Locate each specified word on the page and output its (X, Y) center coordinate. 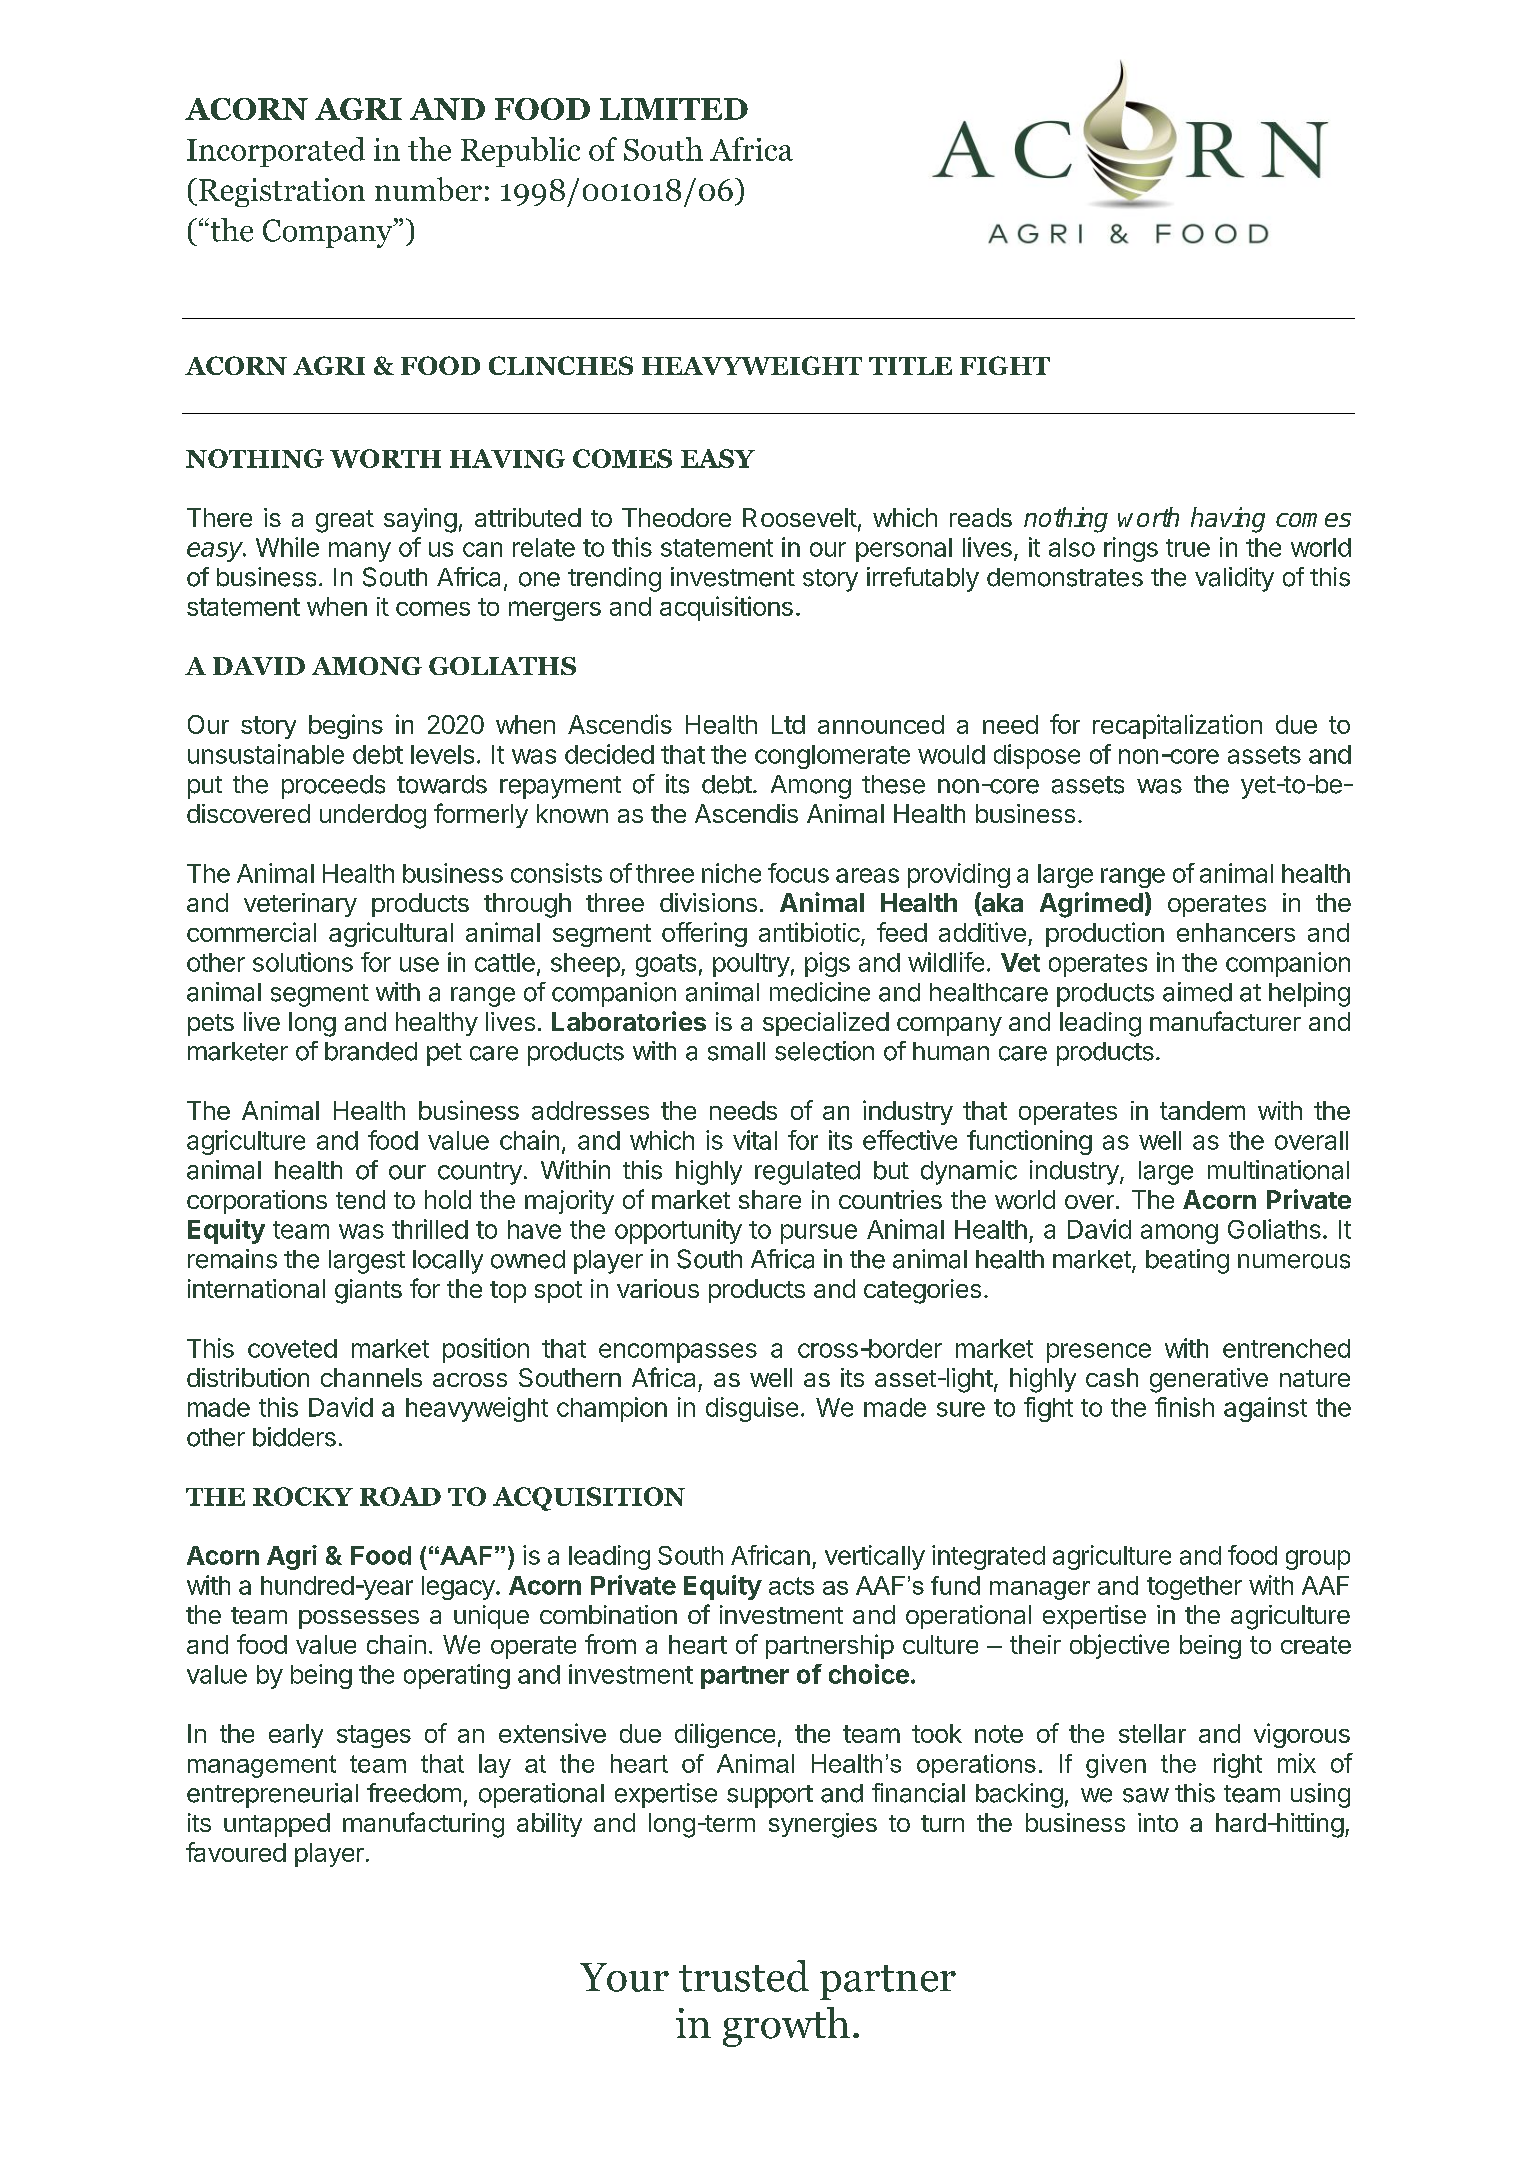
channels (371, 1377)
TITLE (910, 366)
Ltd (788, 724)
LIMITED (674, 109)
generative (1209, 1380)
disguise (752, 1409)
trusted (744, 1976)
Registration (282, 192)
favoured (236, 1852)
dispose (1037, 756)
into (1158, 1822)
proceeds (333, 787)
